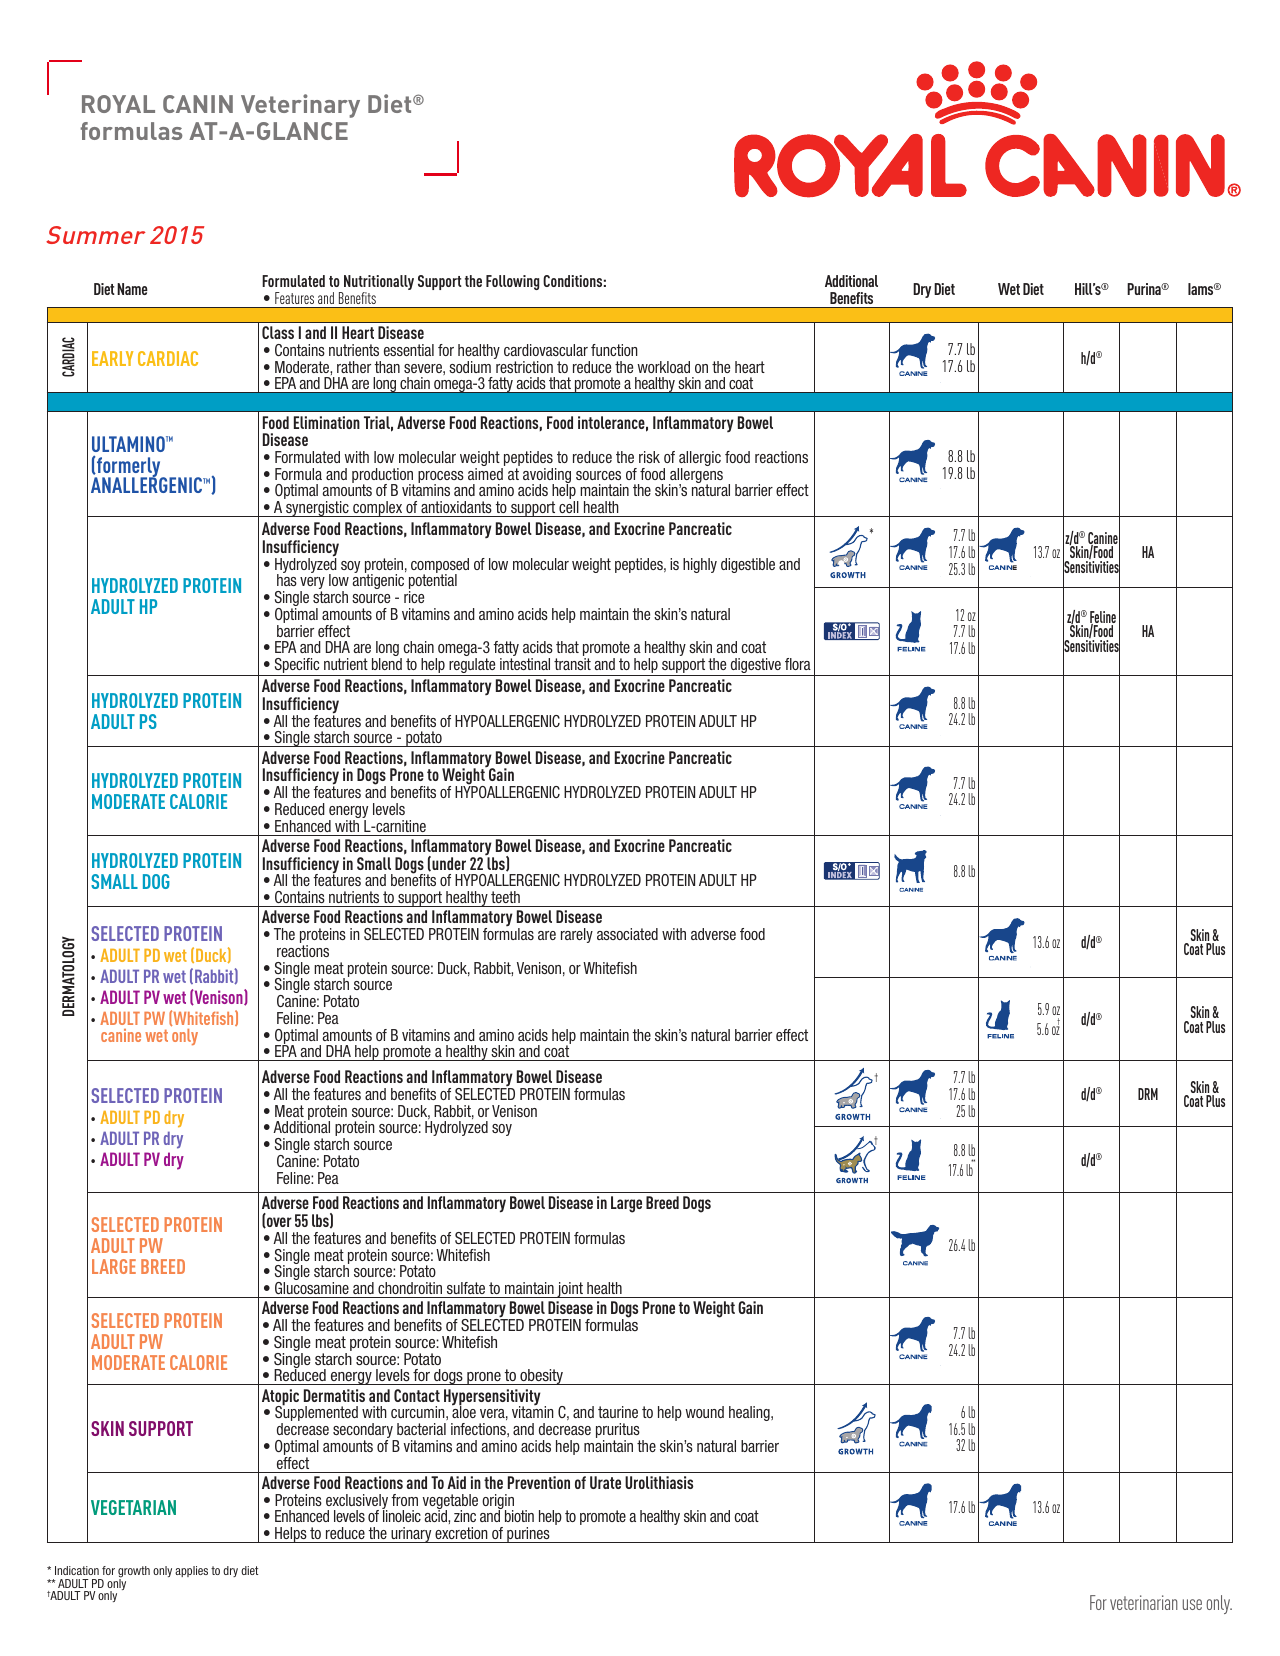  Describe the element at coordinates (191, 1571) in the screenshot. I see `applies` at that location.
